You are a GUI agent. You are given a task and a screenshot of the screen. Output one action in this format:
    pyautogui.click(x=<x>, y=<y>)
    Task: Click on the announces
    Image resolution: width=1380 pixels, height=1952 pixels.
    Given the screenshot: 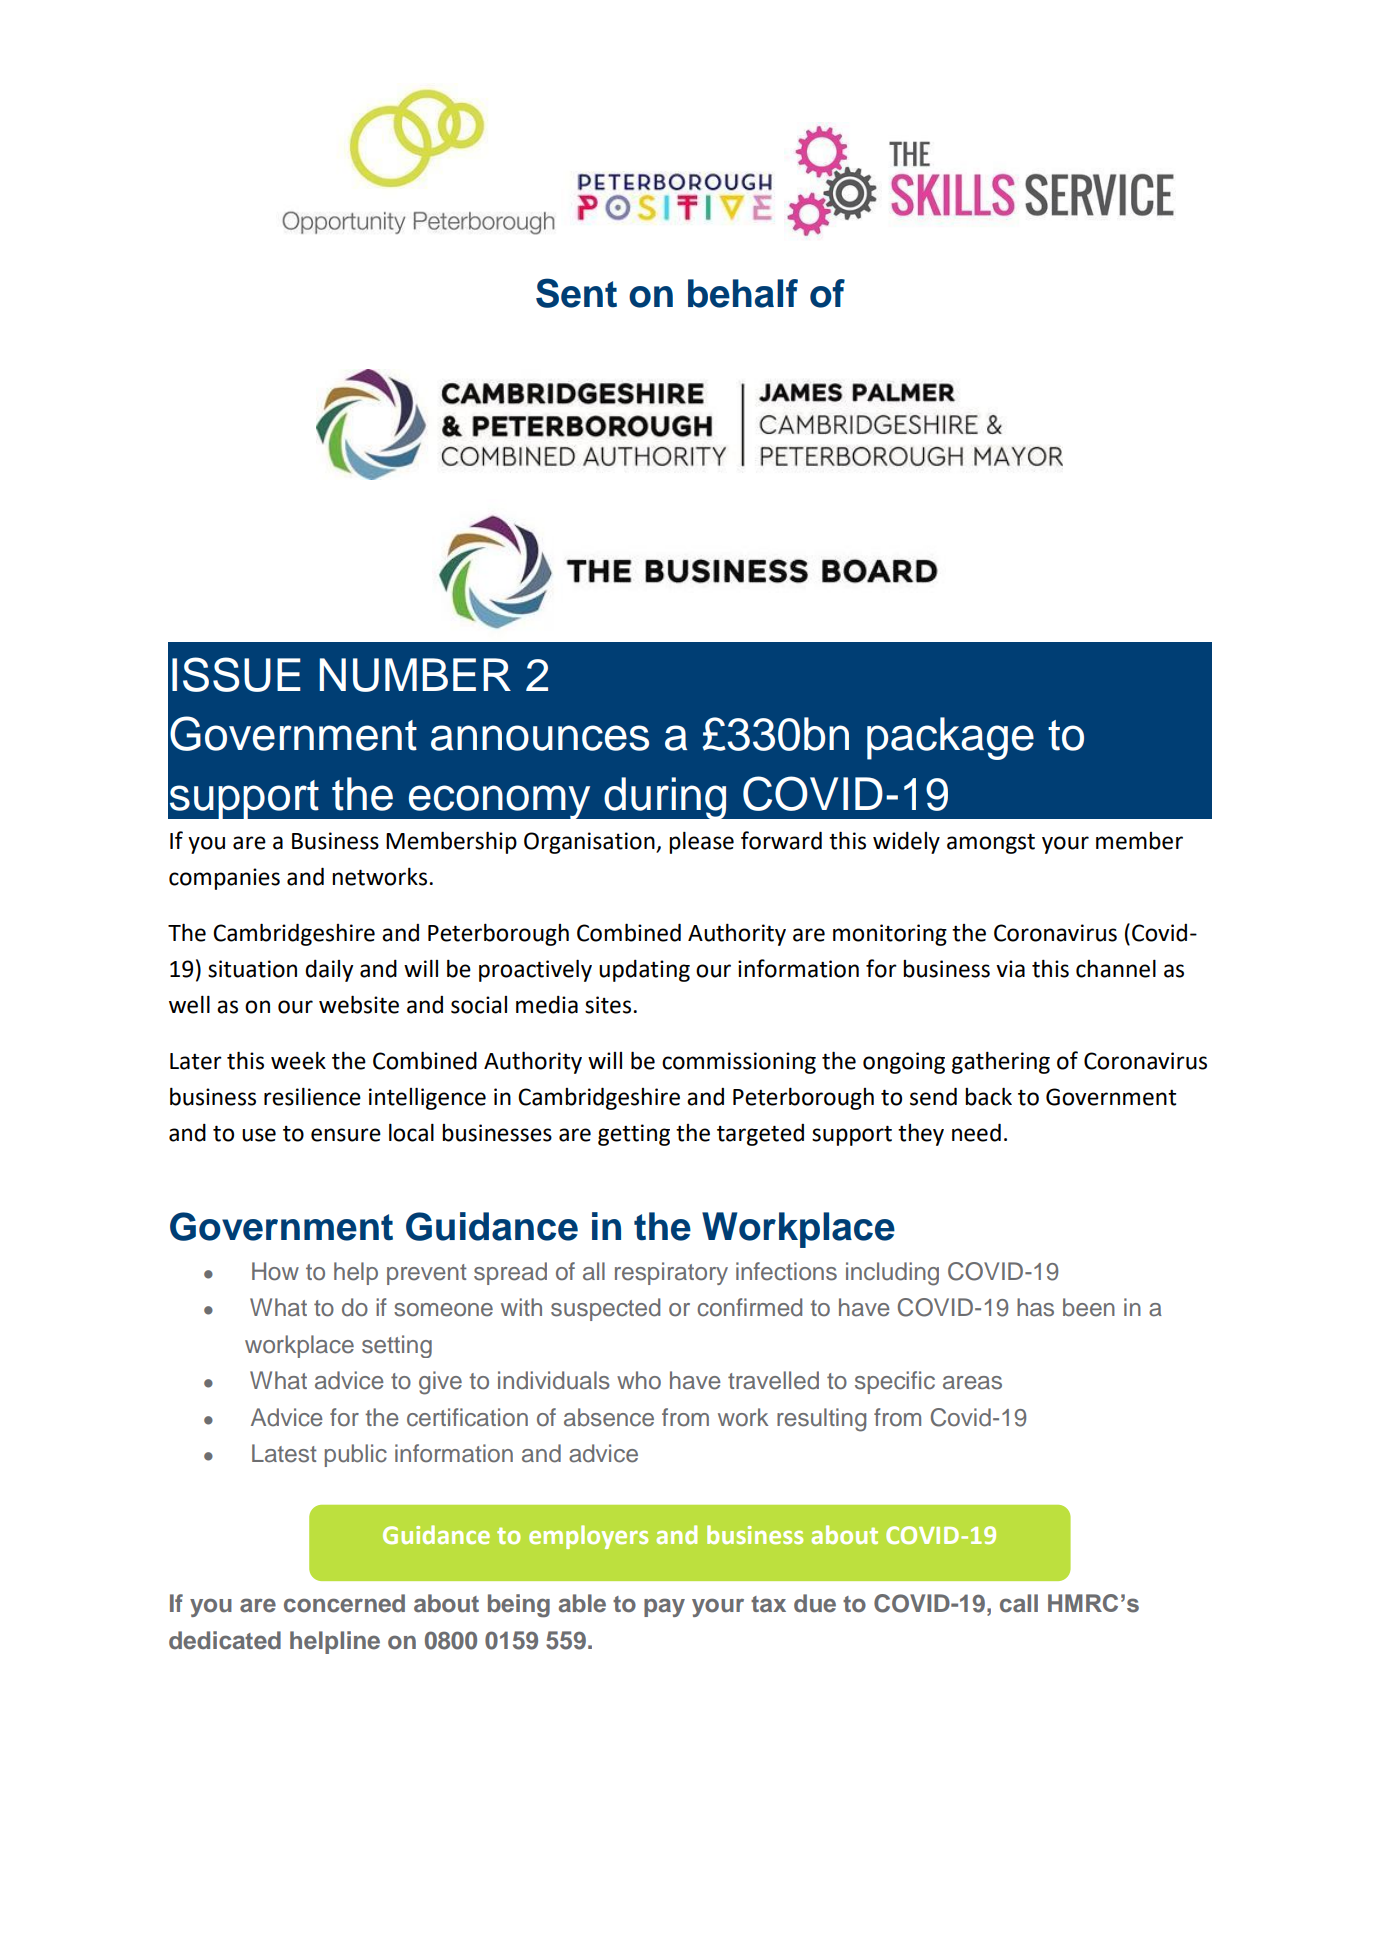 What is the action you would take?
    pyautogui.click(x=540, y=738)
